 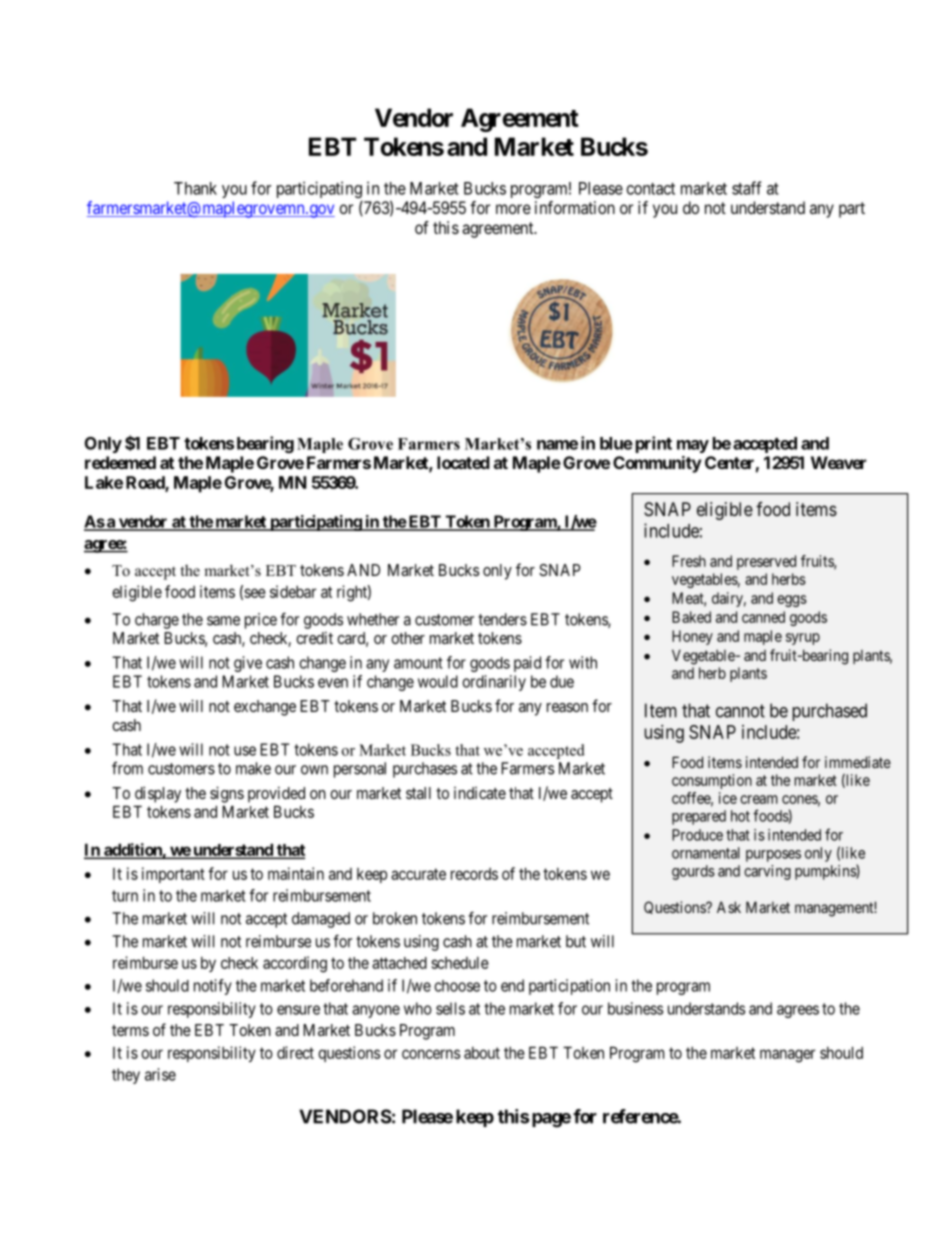 What do you see at coordinates (746, 188) in the screenshot?
I see `staff` at bounding box center [746, 188].
